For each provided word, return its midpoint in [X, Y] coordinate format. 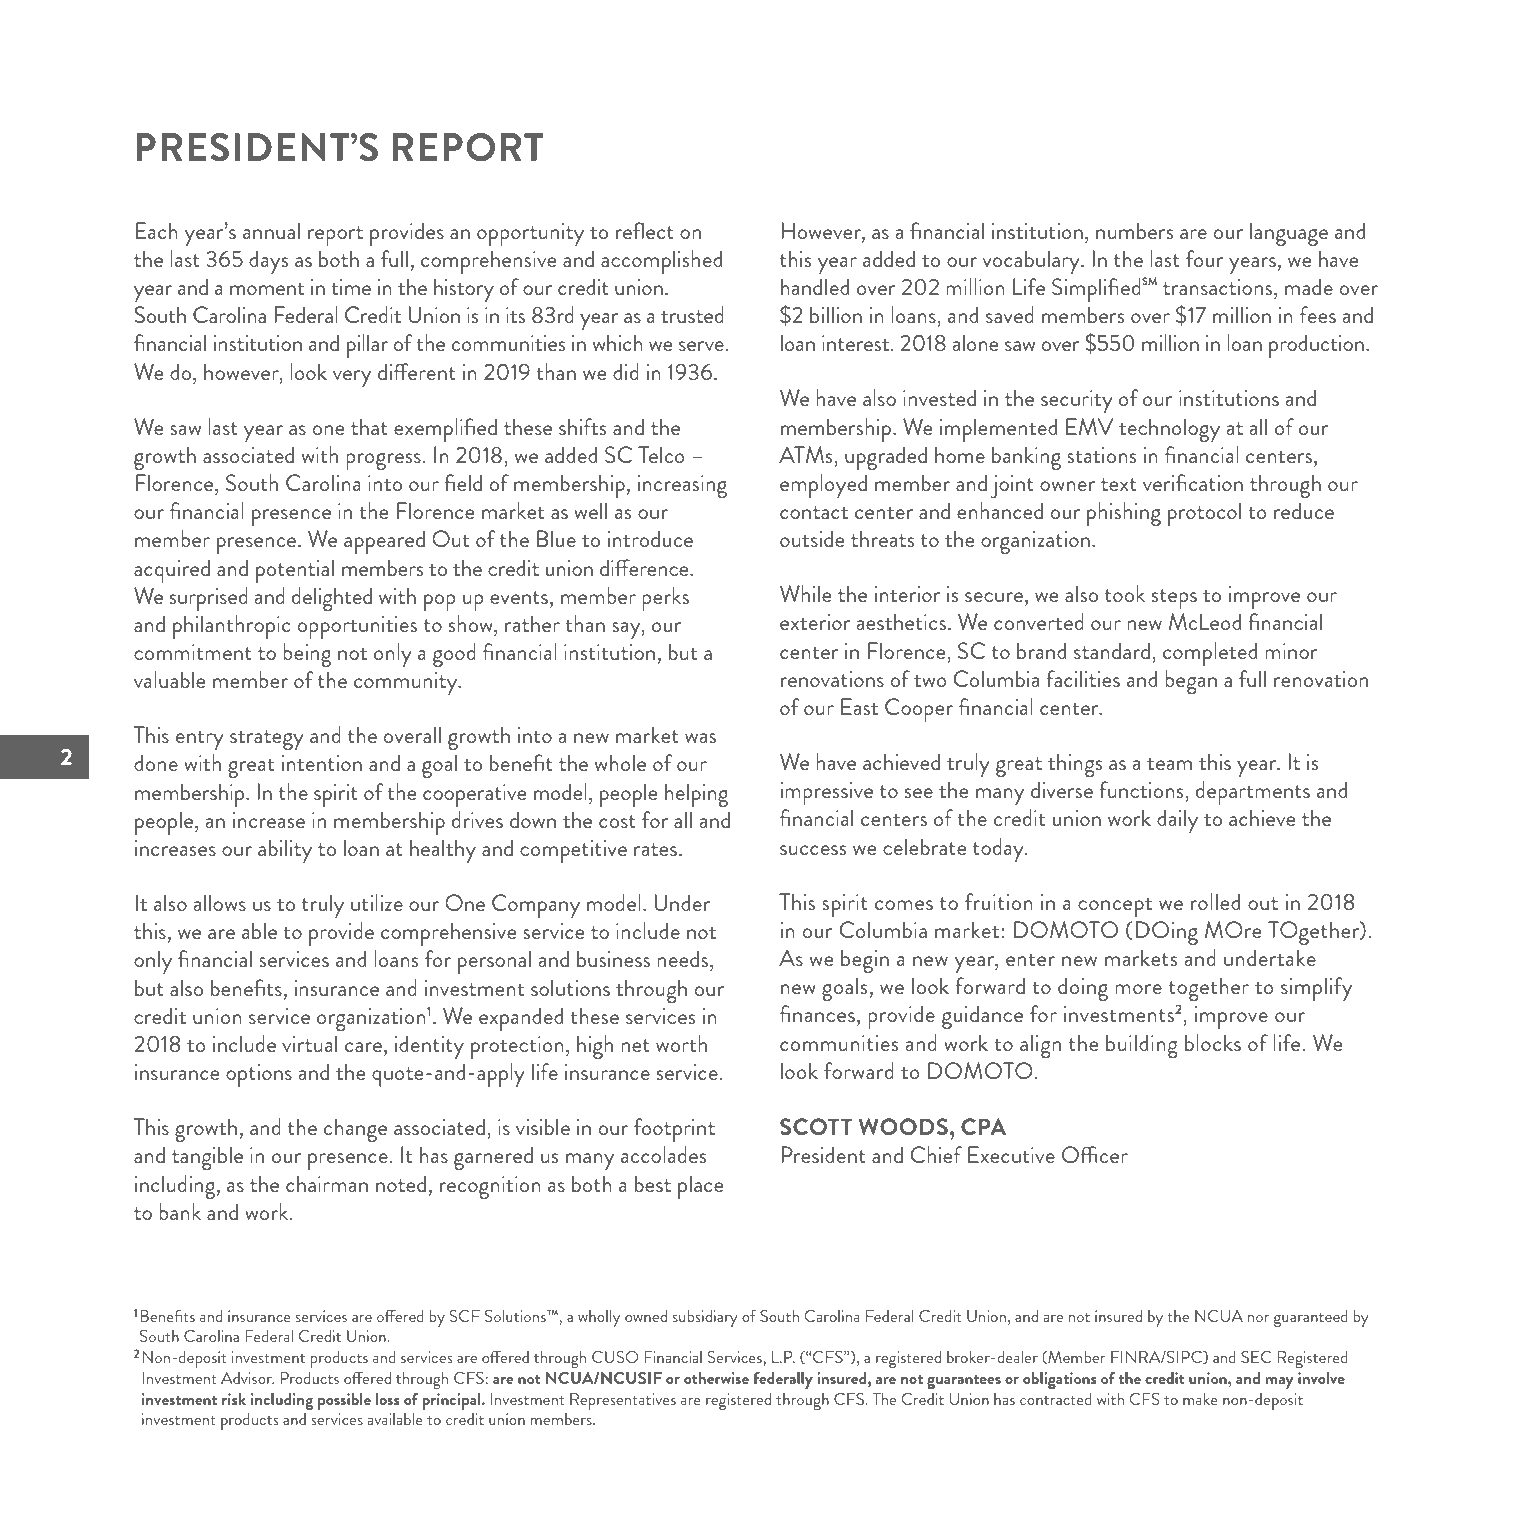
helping [696, 795]
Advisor [247, 1378]
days [268, 262]
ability [285, 851]
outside [812, 538]
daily [1177, 821]
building [1142, 1046]
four [1204, 258]
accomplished [661, 262]
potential [295, 571]
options [259, 1075]
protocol [1204, 514]
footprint [674, 1130]
